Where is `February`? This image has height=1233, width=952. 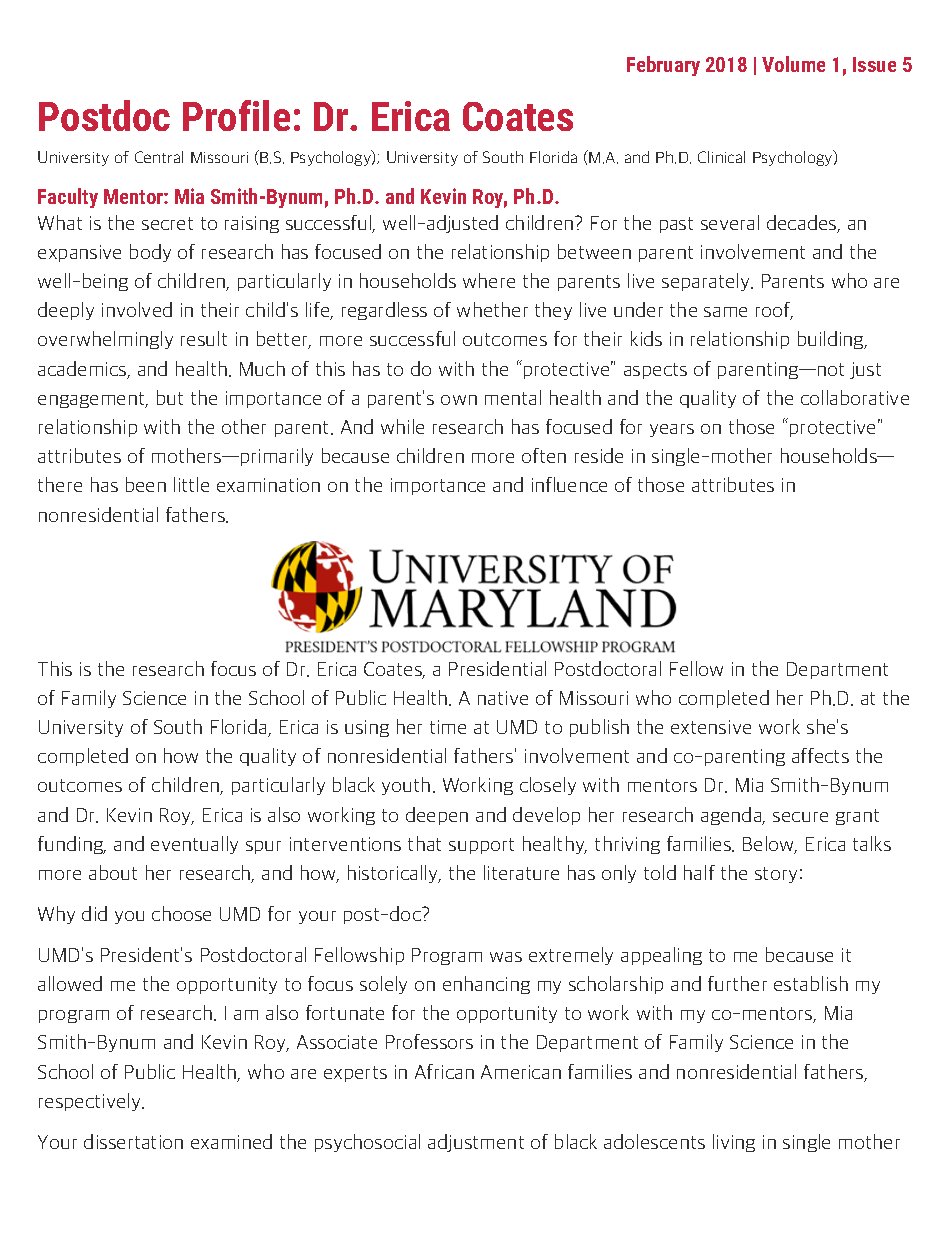 February is located at coordinates (663, 66).
